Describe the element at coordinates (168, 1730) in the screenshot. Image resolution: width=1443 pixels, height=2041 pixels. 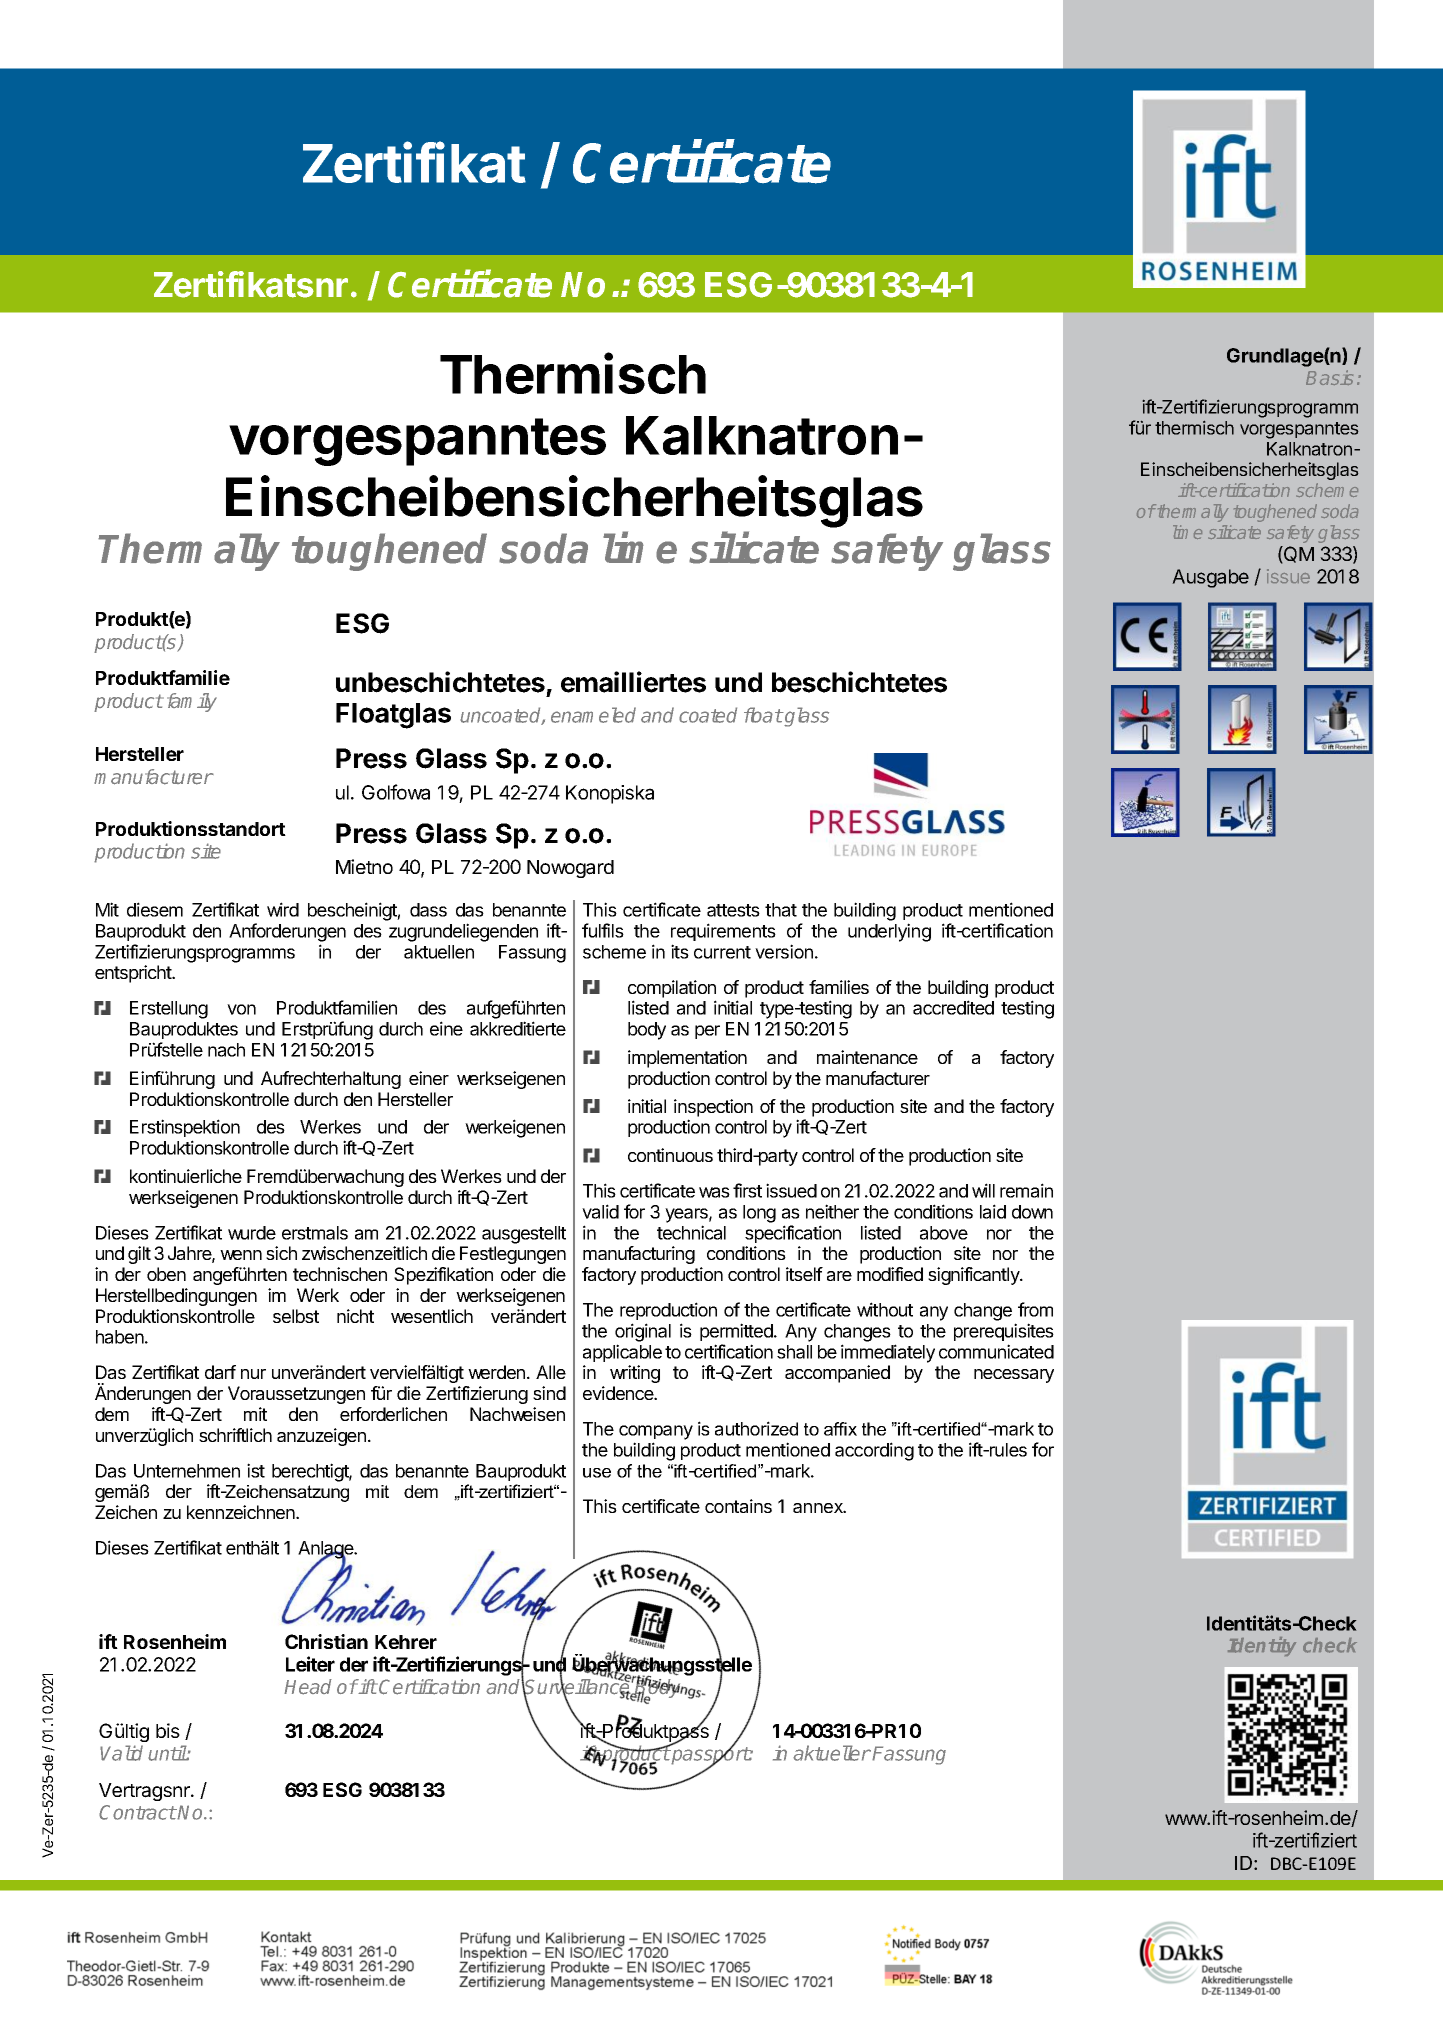
I see `bis` at that location.
